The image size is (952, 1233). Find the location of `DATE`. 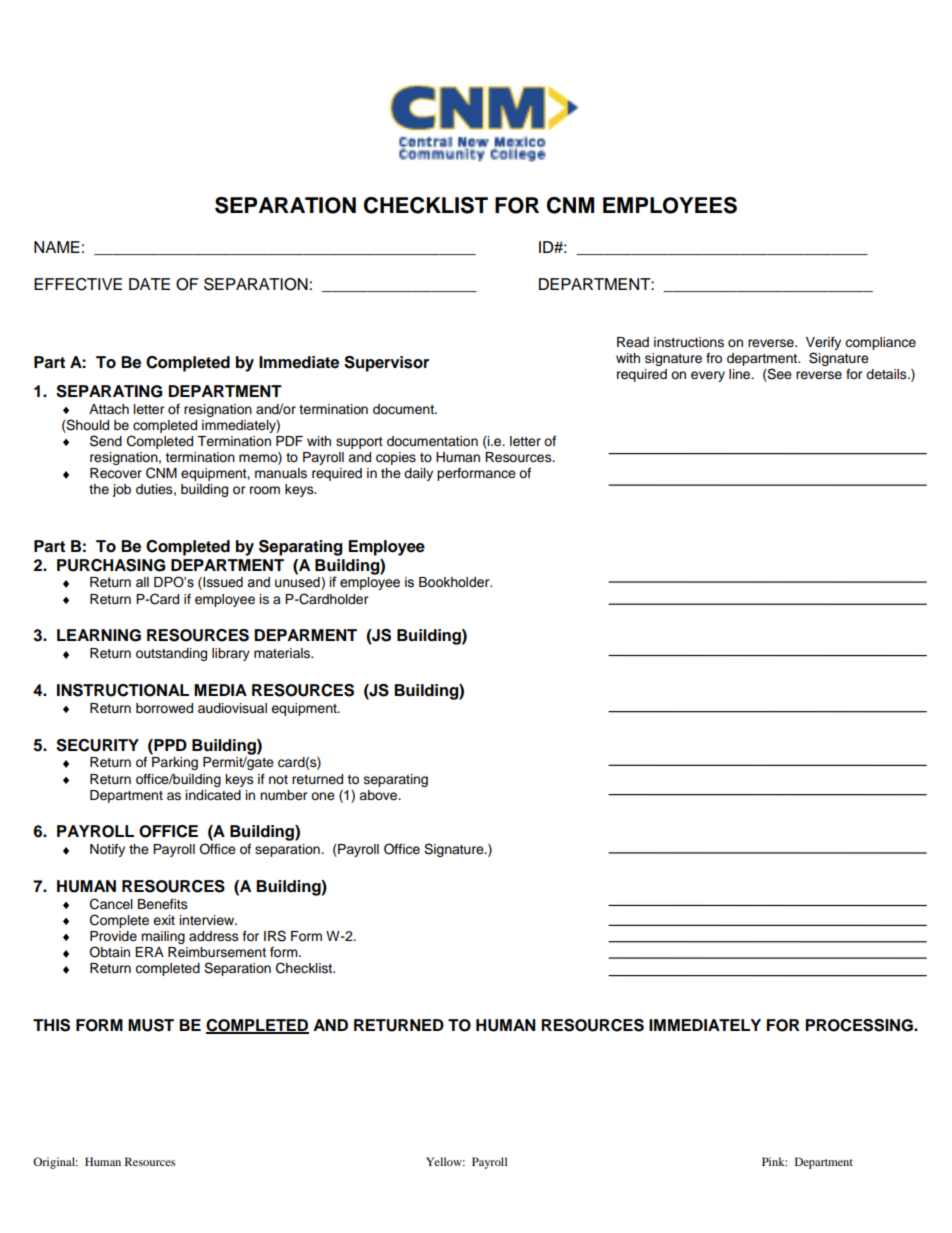

DATE is located at coordinates (149, 284).
